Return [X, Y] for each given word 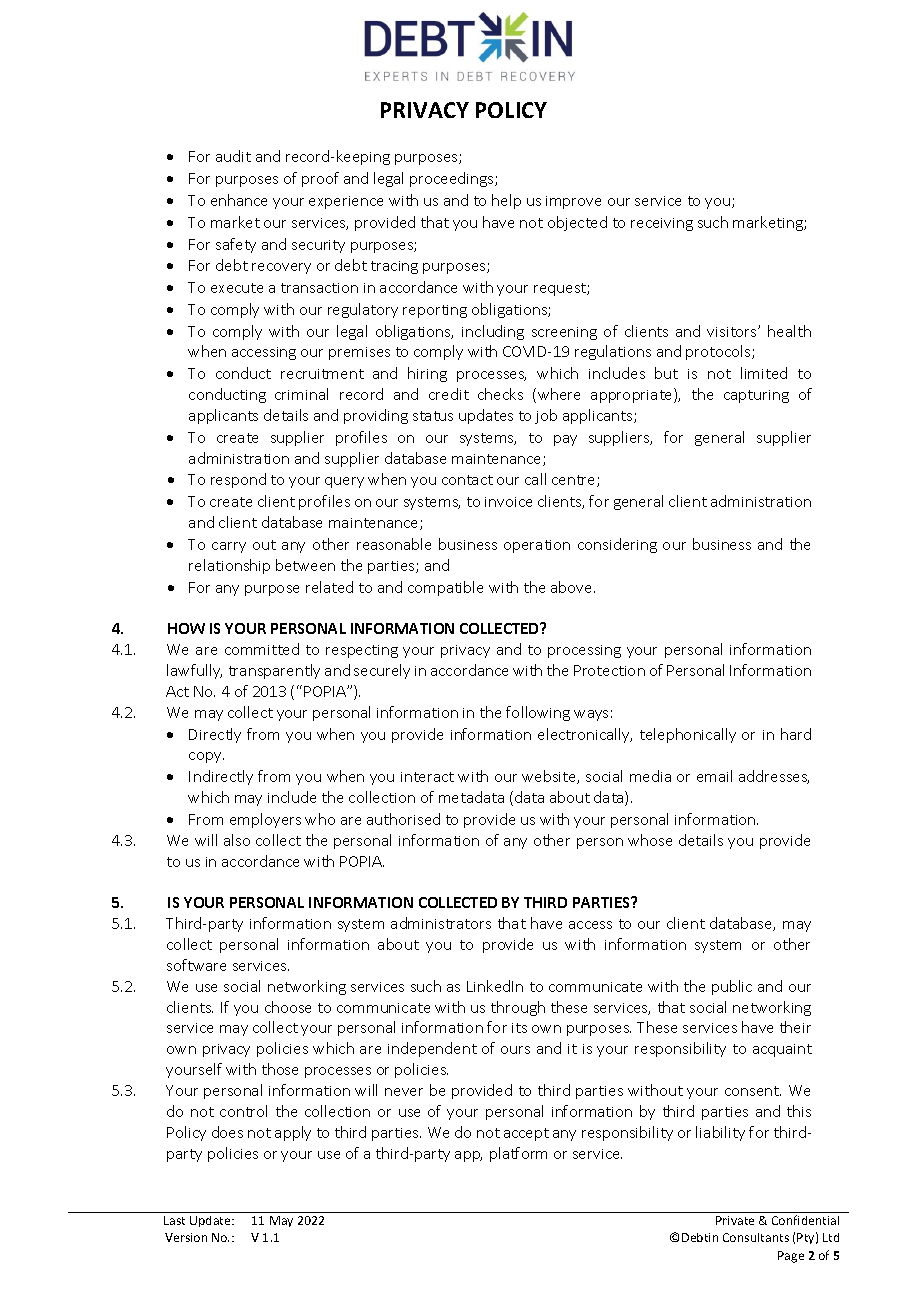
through [518, 1008]
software [196, 965]
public [732, 987]
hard [796, 734]
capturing [756, 396]
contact [467, 480]
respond [238, 480]
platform [518, 1154]
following [538, 713]
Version [186, 1237]
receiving [662, 224]
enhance [239, 200]
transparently [274, 671]
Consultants [756, 1237]
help [506, 201]
